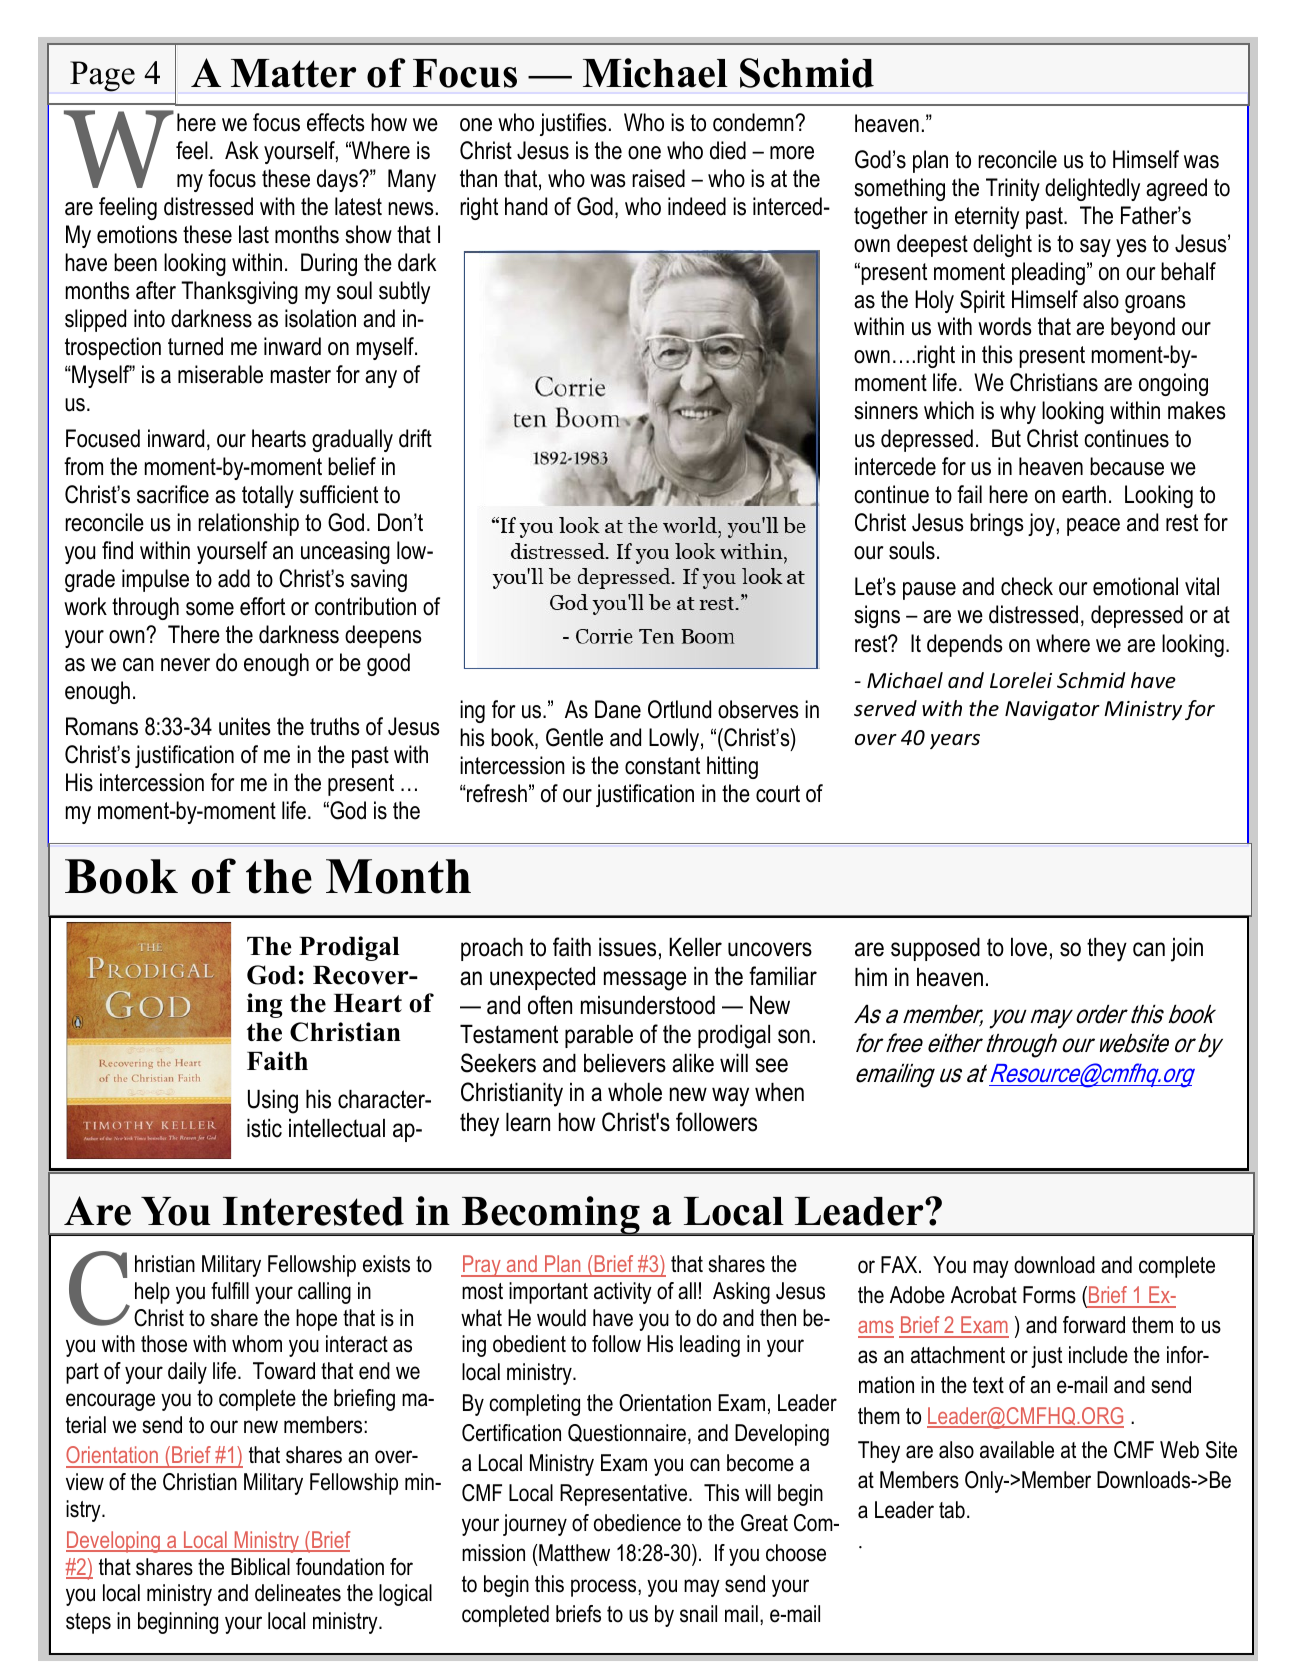 The image size is (1296, 1677). Describe the element at coordinates (605, 1588) in the screenshot. I see `process` at that location.
